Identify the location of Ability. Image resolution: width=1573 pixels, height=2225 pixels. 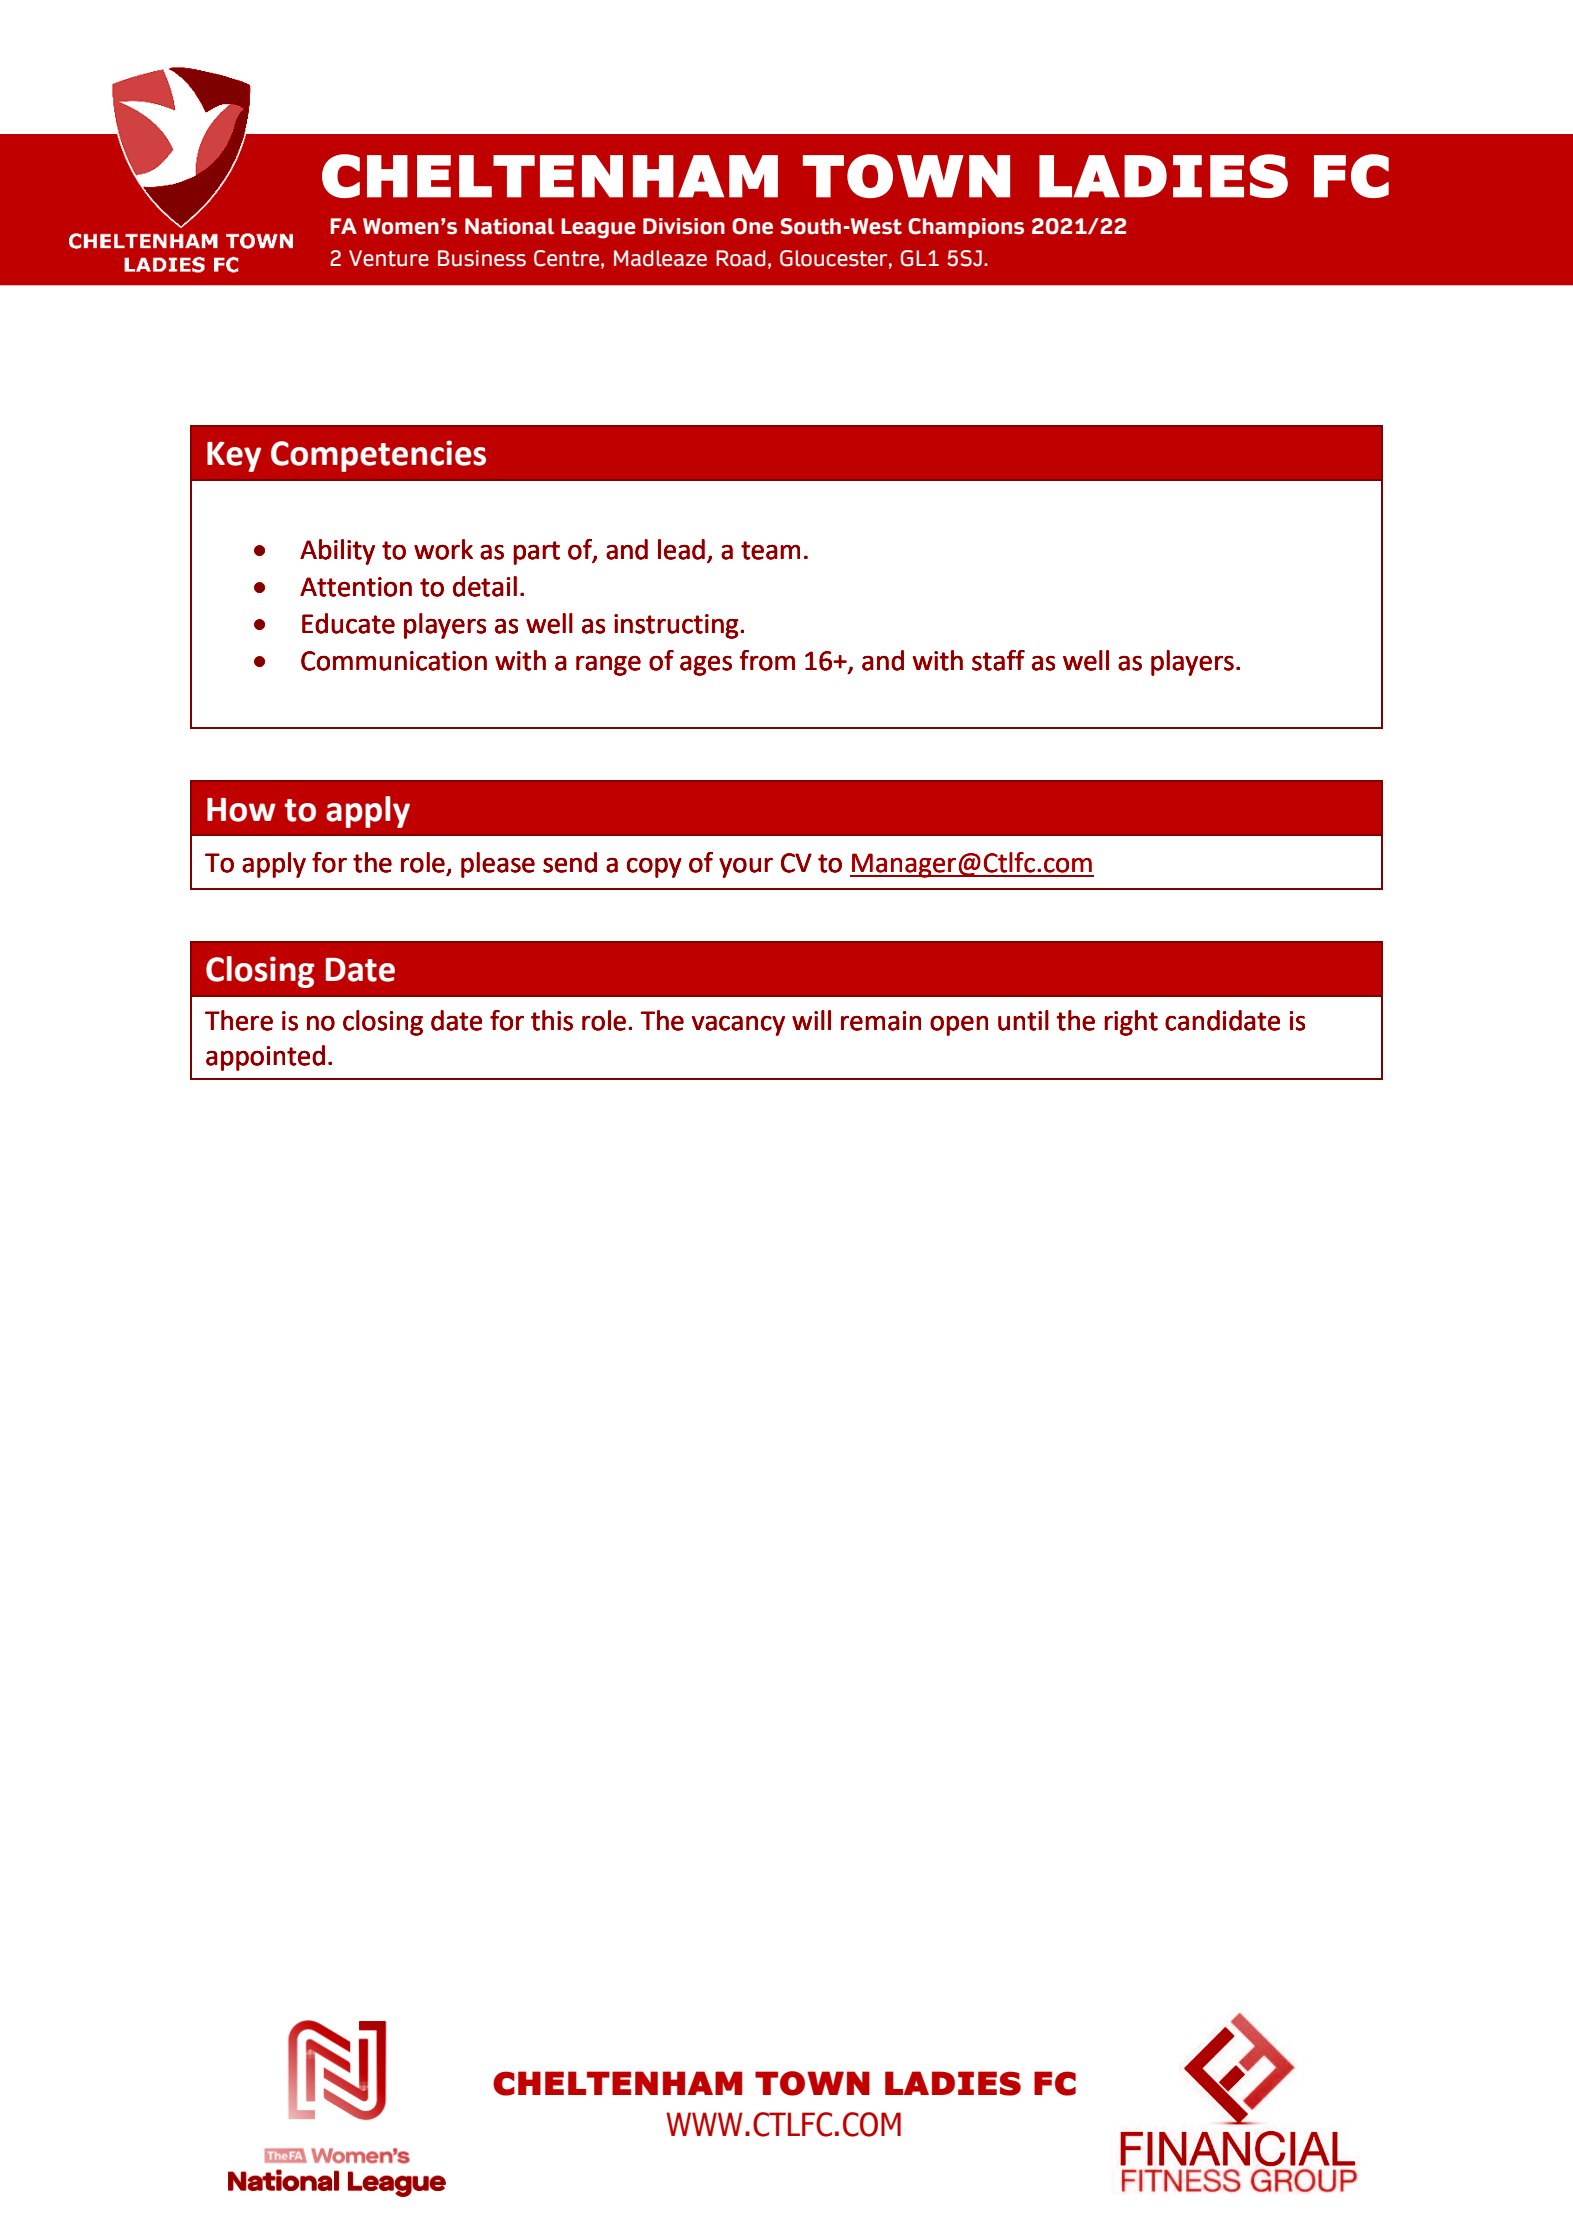
(337, 552).
